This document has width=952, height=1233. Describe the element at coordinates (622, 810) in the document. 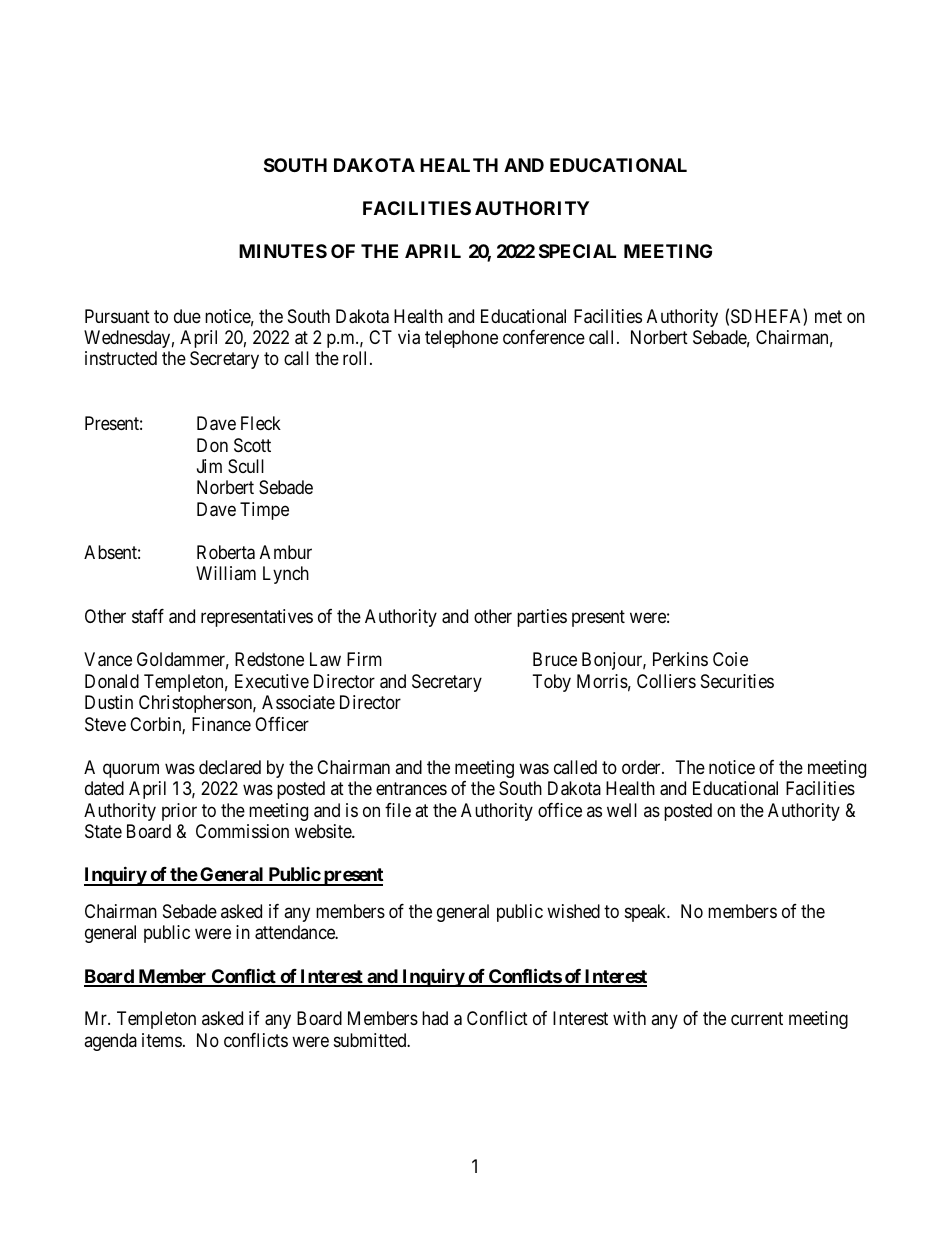

I see `well` at that location.
